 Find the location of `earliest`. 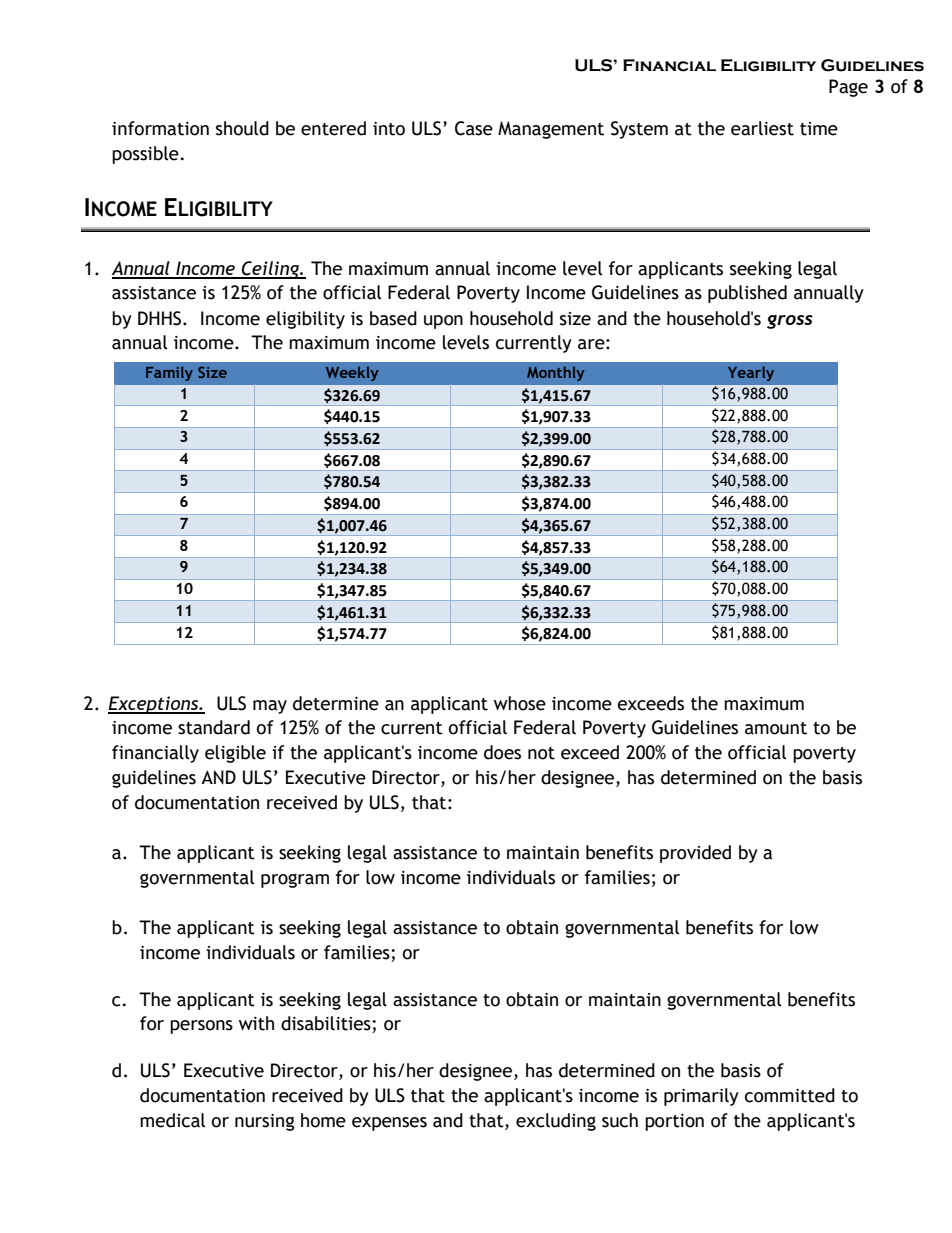

earliest is located at coordinates (762, 128).
